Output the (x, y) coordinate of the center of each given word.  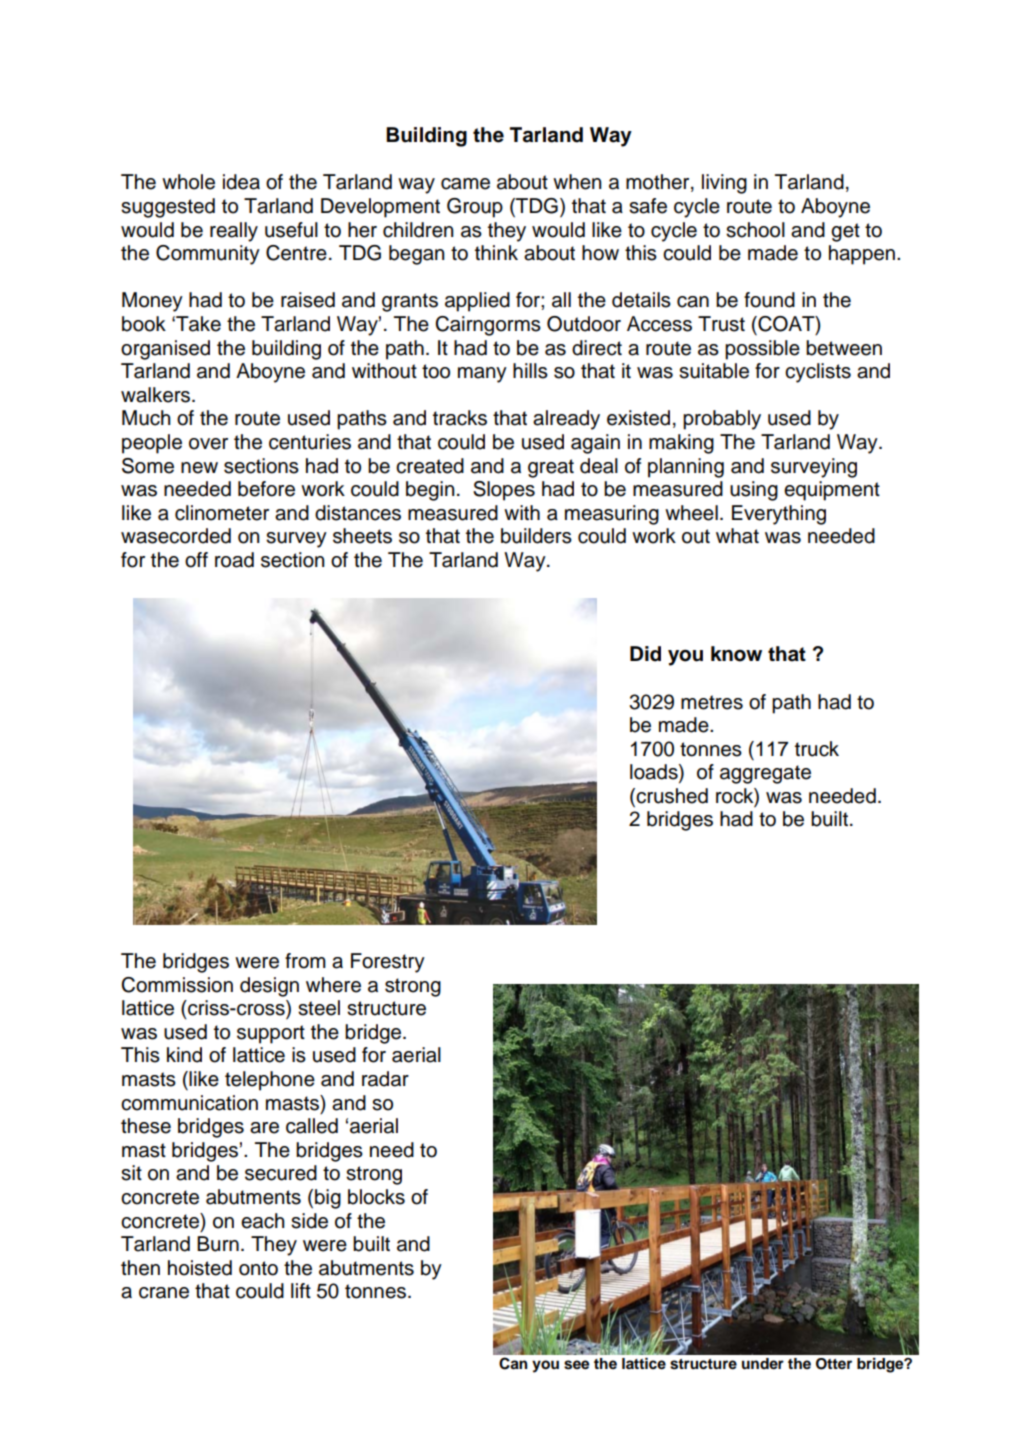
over (208, 444)
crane (164, 1293)
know (736, 654)
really (234, 232)
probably (722, 420)
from (305, 961)
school (755, 230)
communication (189, 1103)
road (234, 560)
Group (475, 208)
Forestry (388, 963)
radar (385, 1079)
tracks (460, 418)
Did (645, 654)
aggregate (765, 774)
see (576, 1365)
